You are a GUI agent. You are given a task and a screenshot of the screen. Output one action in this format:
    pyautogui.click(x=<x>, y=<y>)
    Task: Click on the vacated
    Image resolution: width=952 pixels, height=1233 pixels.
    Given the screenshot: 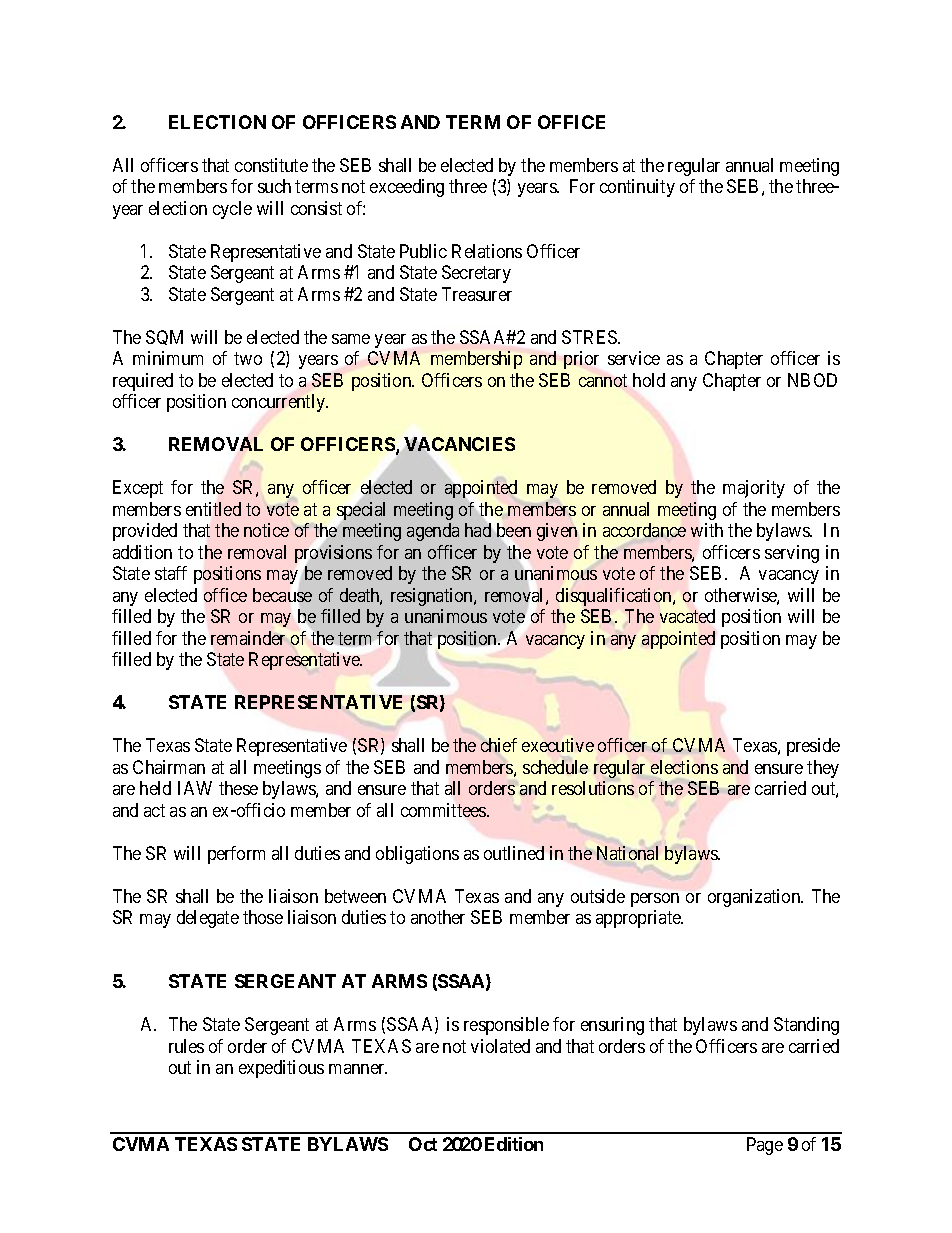 What is the action you would take?
    pyautogui.click(x=687, y=616)
